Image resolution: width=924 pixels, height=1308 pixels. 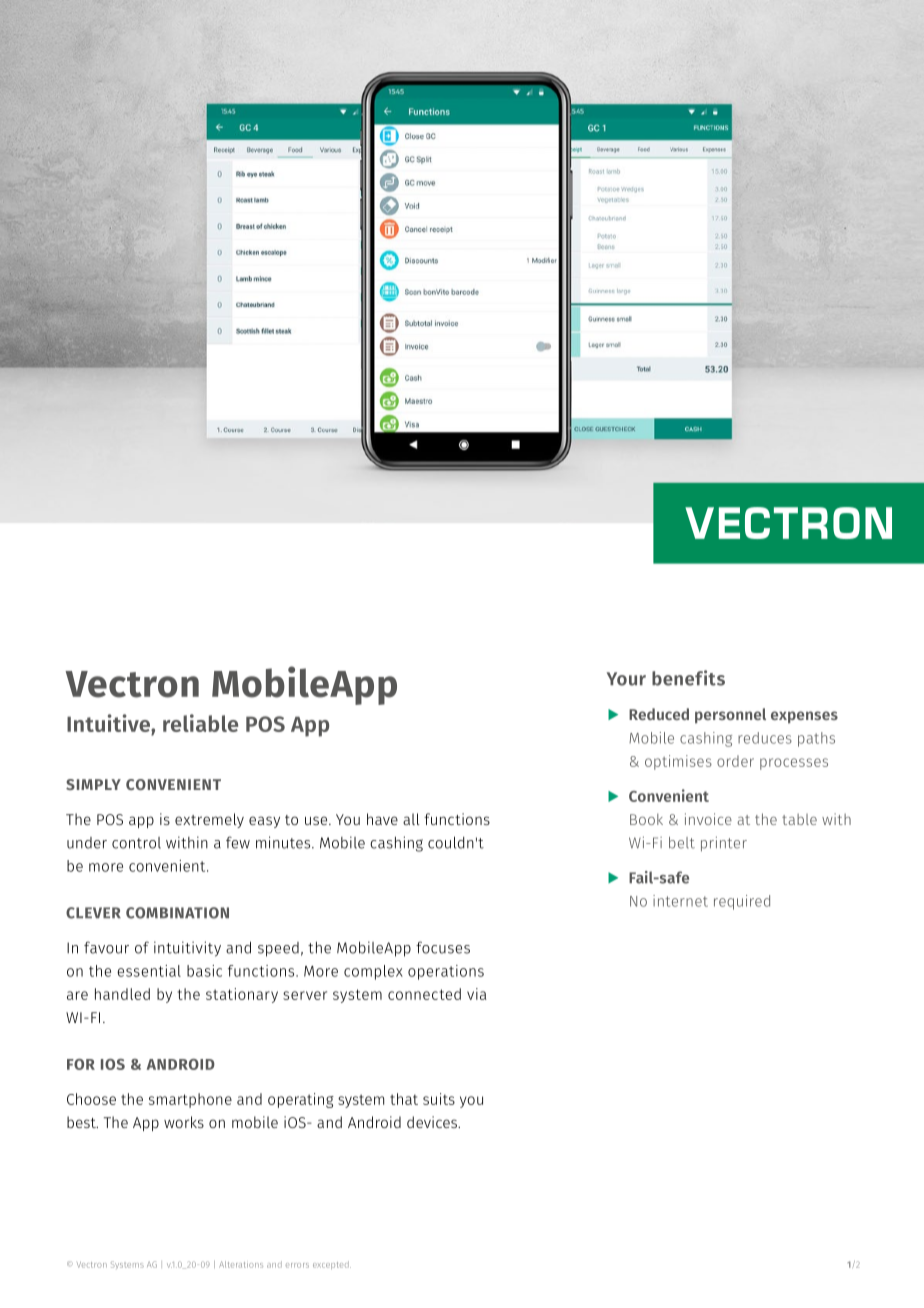 I want to click on required, so click(x=742, y=902).
